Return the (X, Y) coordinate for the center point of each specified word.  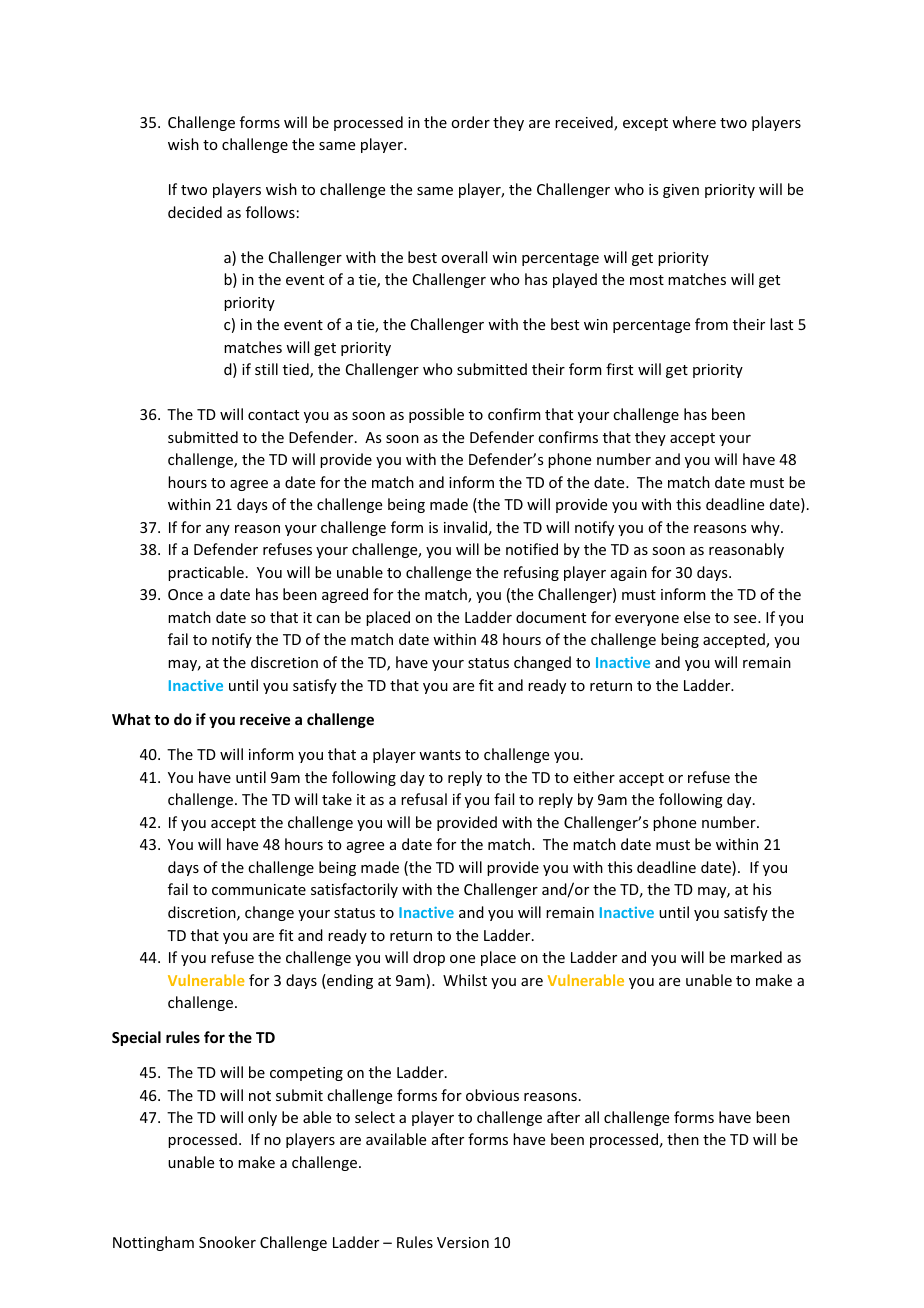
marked (756, 957)
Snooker (227, 1242)
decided (195, 212)
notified (532, 549)
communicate (259, 889)
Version (463, 1242)
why (766, 528)
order (470, 122)
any (218, 530)
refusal (424, 799)
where (694, 122)
